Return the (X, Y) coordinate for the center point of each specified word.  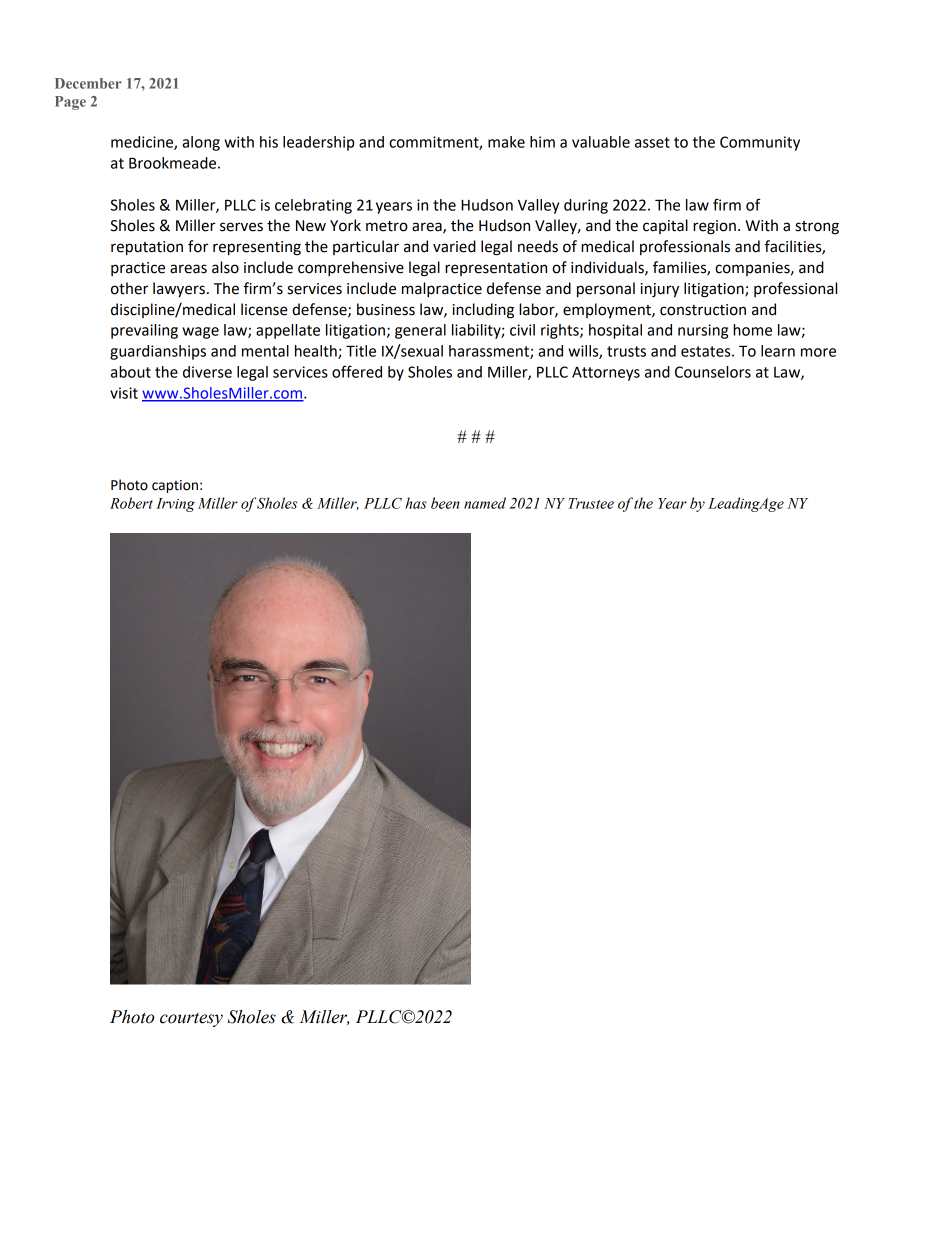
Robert (131, 503)
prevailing (144, 331)
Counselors (713, 372)
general (420, 331)
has (416, 503)
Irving (175, 505)
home (752, 330)
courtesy (191, 1019)
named (485, 503)
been (445, 503)
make (506, 142)
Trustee (591, 503)
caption (175, 486)
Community (760, 143)
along (201, 143)
